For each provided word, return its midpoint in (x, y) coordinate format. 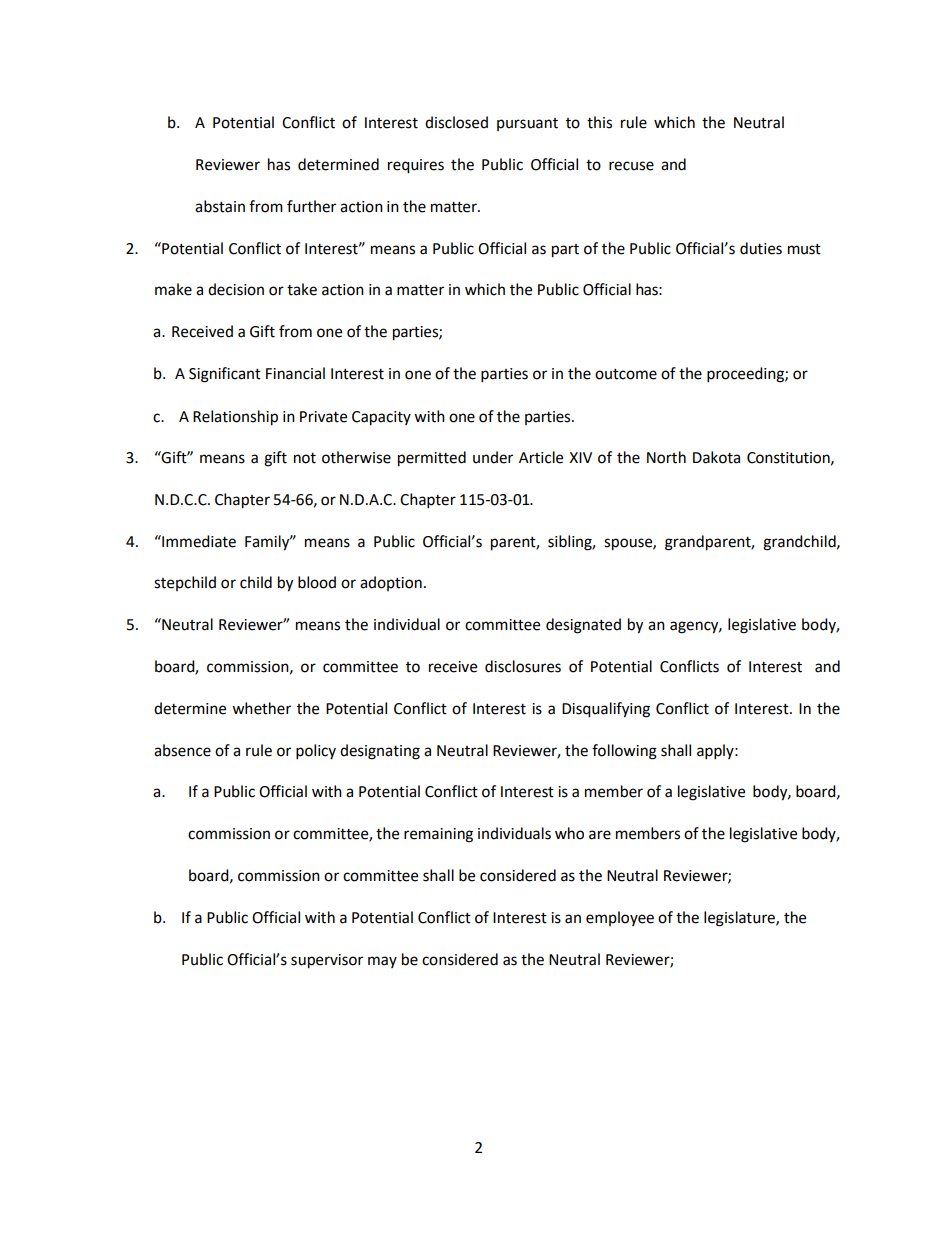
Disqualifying (606, 710)
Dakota (716, 457)
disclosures (523, 666)
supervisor (327, 961)
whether (261, 708)
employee (620, 918)
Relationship (235, 418)
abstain (220, 206)
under (493, 457)
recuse (631, 166)
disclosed (456, 122)
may (382, 962)
